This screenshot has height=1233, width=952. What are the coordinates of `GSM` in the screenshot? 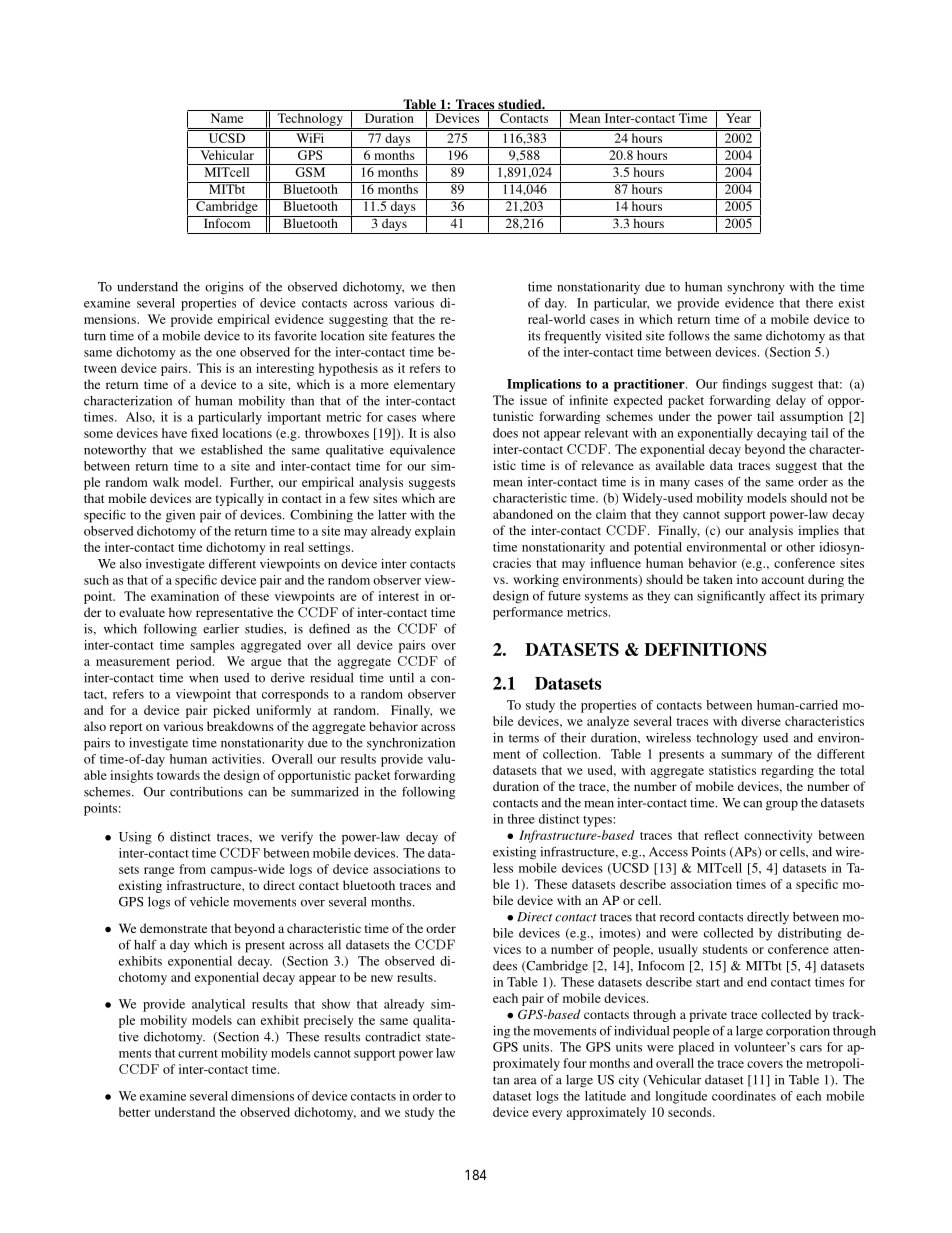 It's located at (310, 172).
